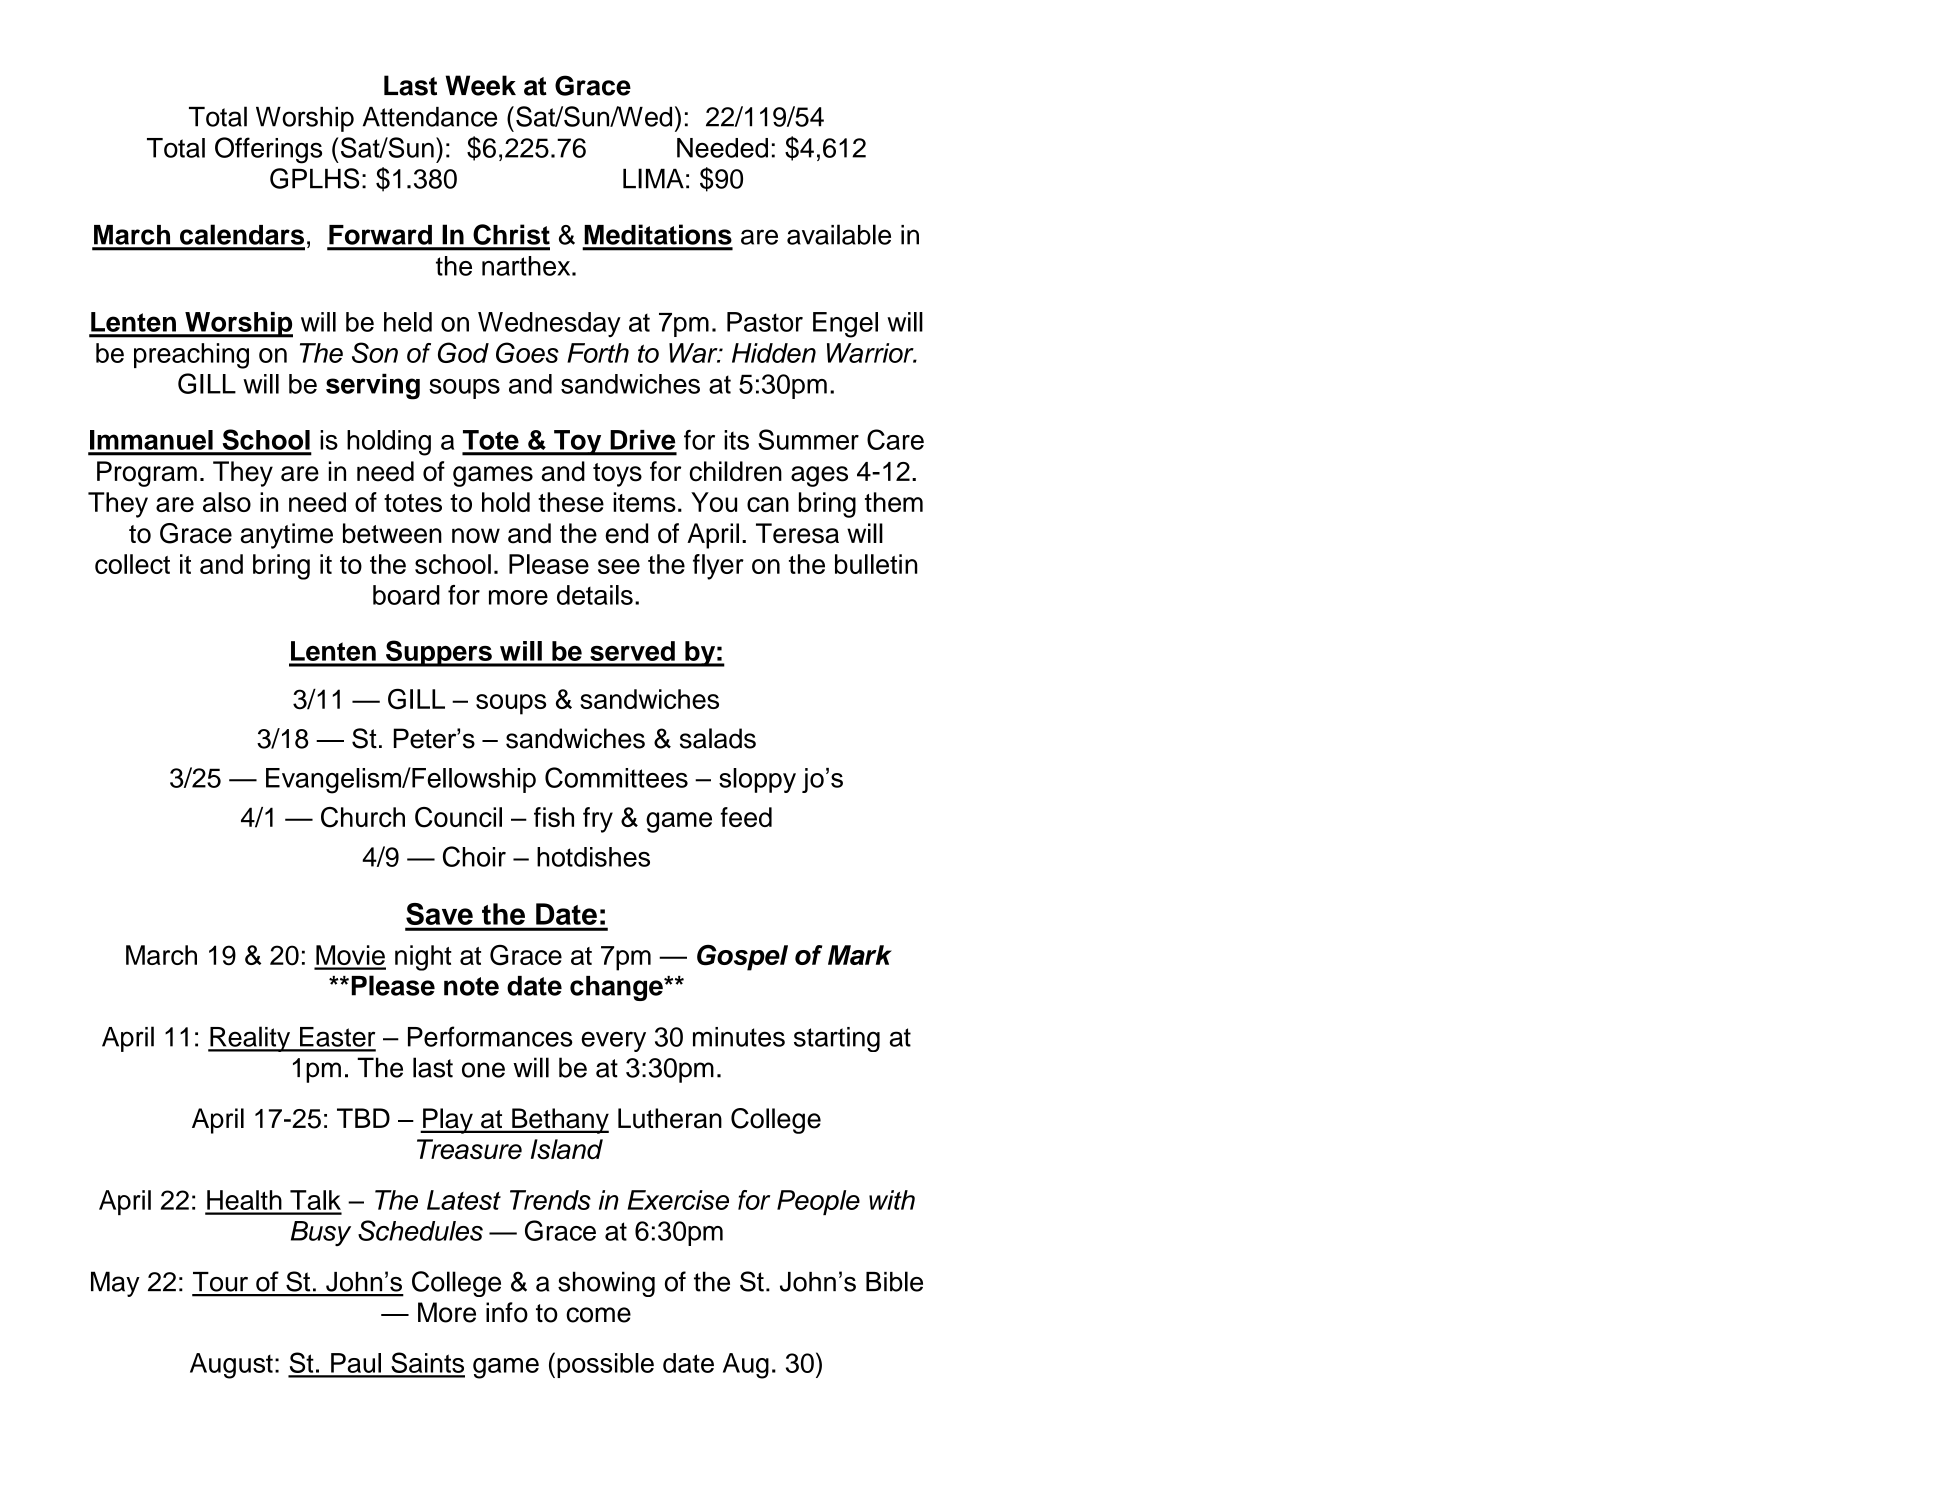 The height and width of the screenshot is (1497, 1938). Describe the element at coordinates (268, 150) in the screenshot. I see `Offerings` at that location.
